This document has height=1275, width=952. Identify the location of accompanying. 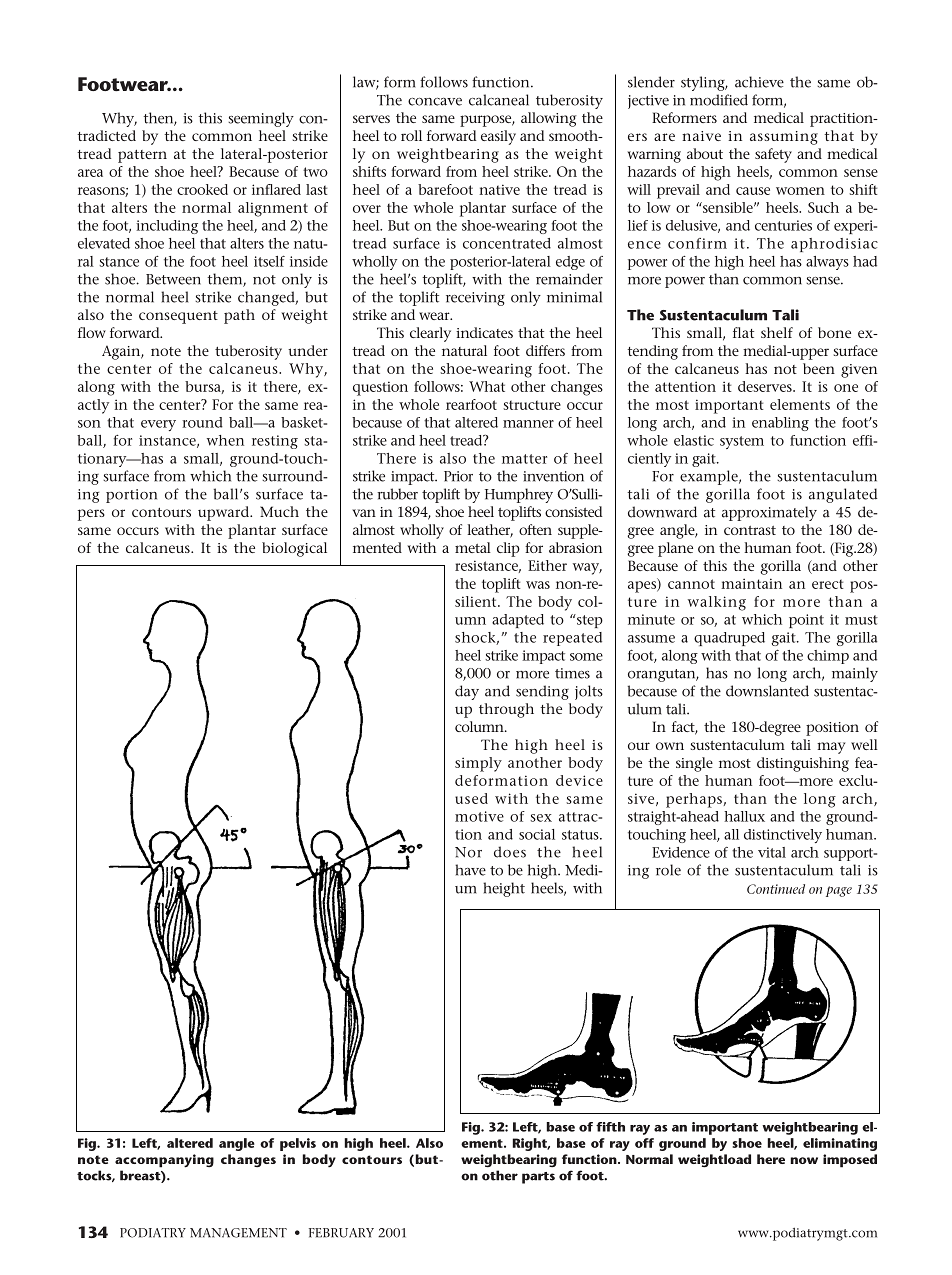
(164, 1161).
